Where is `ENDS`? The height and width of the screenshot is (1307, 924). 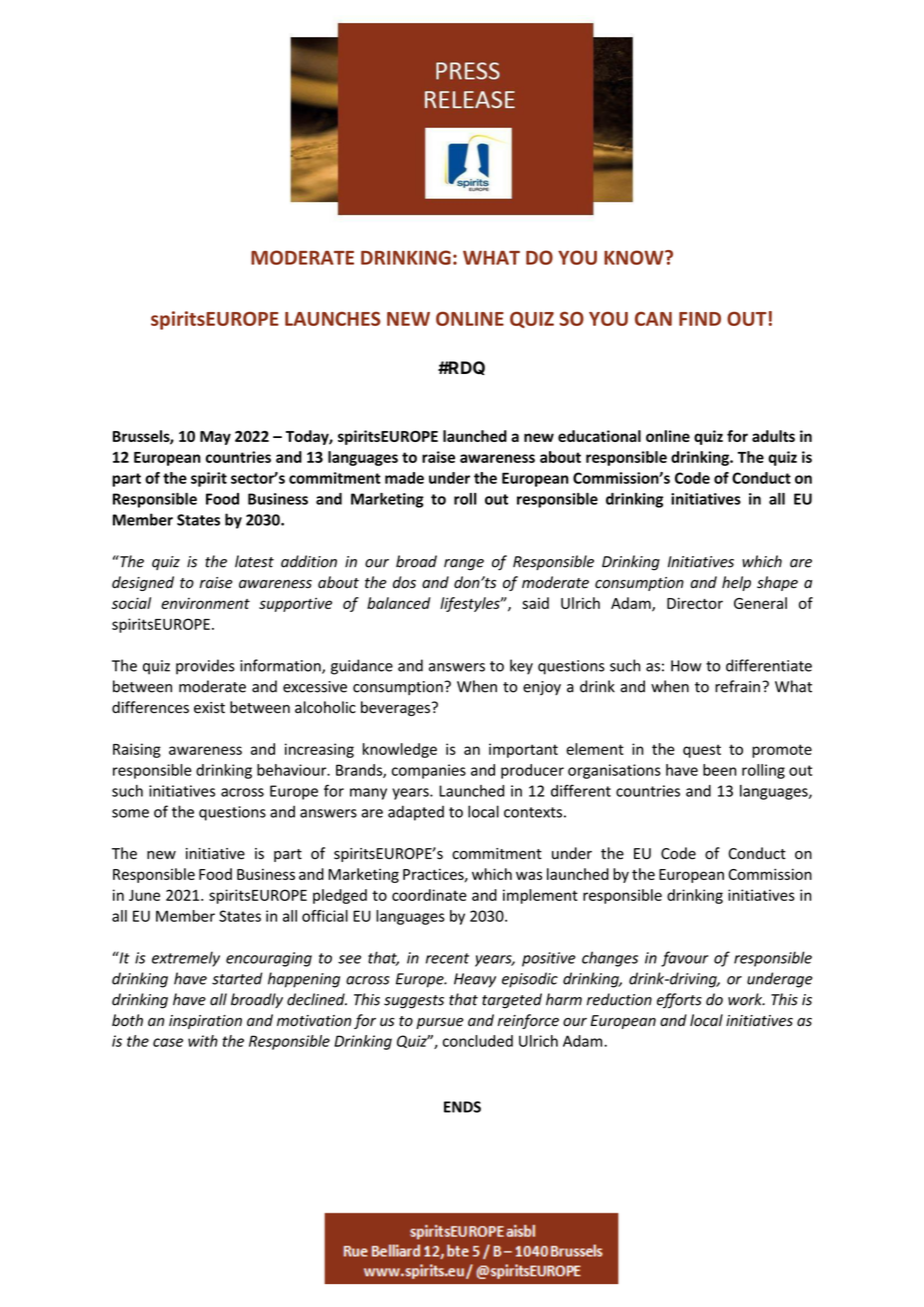
ENDS is located at coordinates (462, 1107).
